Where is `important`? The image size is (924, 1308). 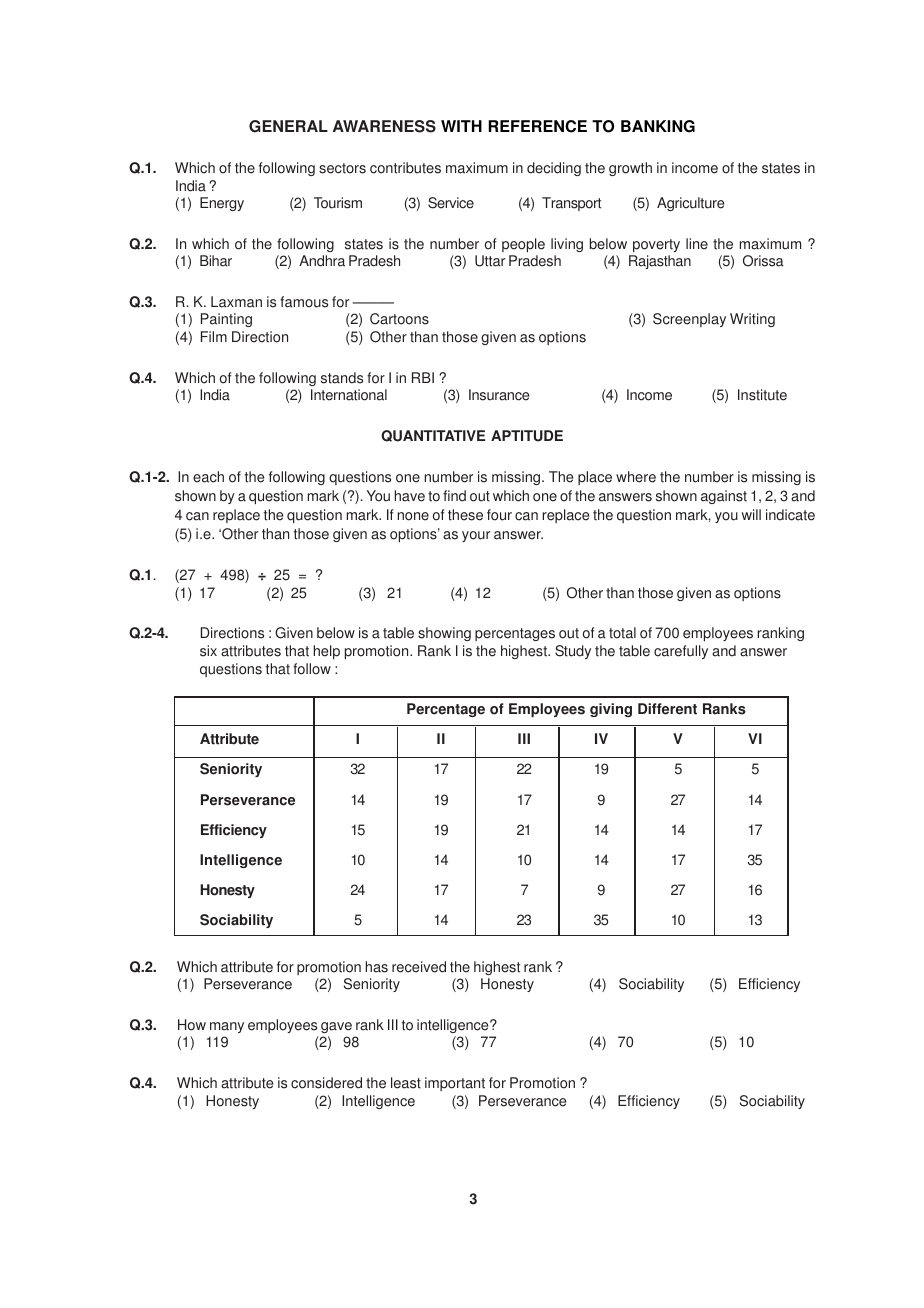 important is located at coordinates (455, 1084).
